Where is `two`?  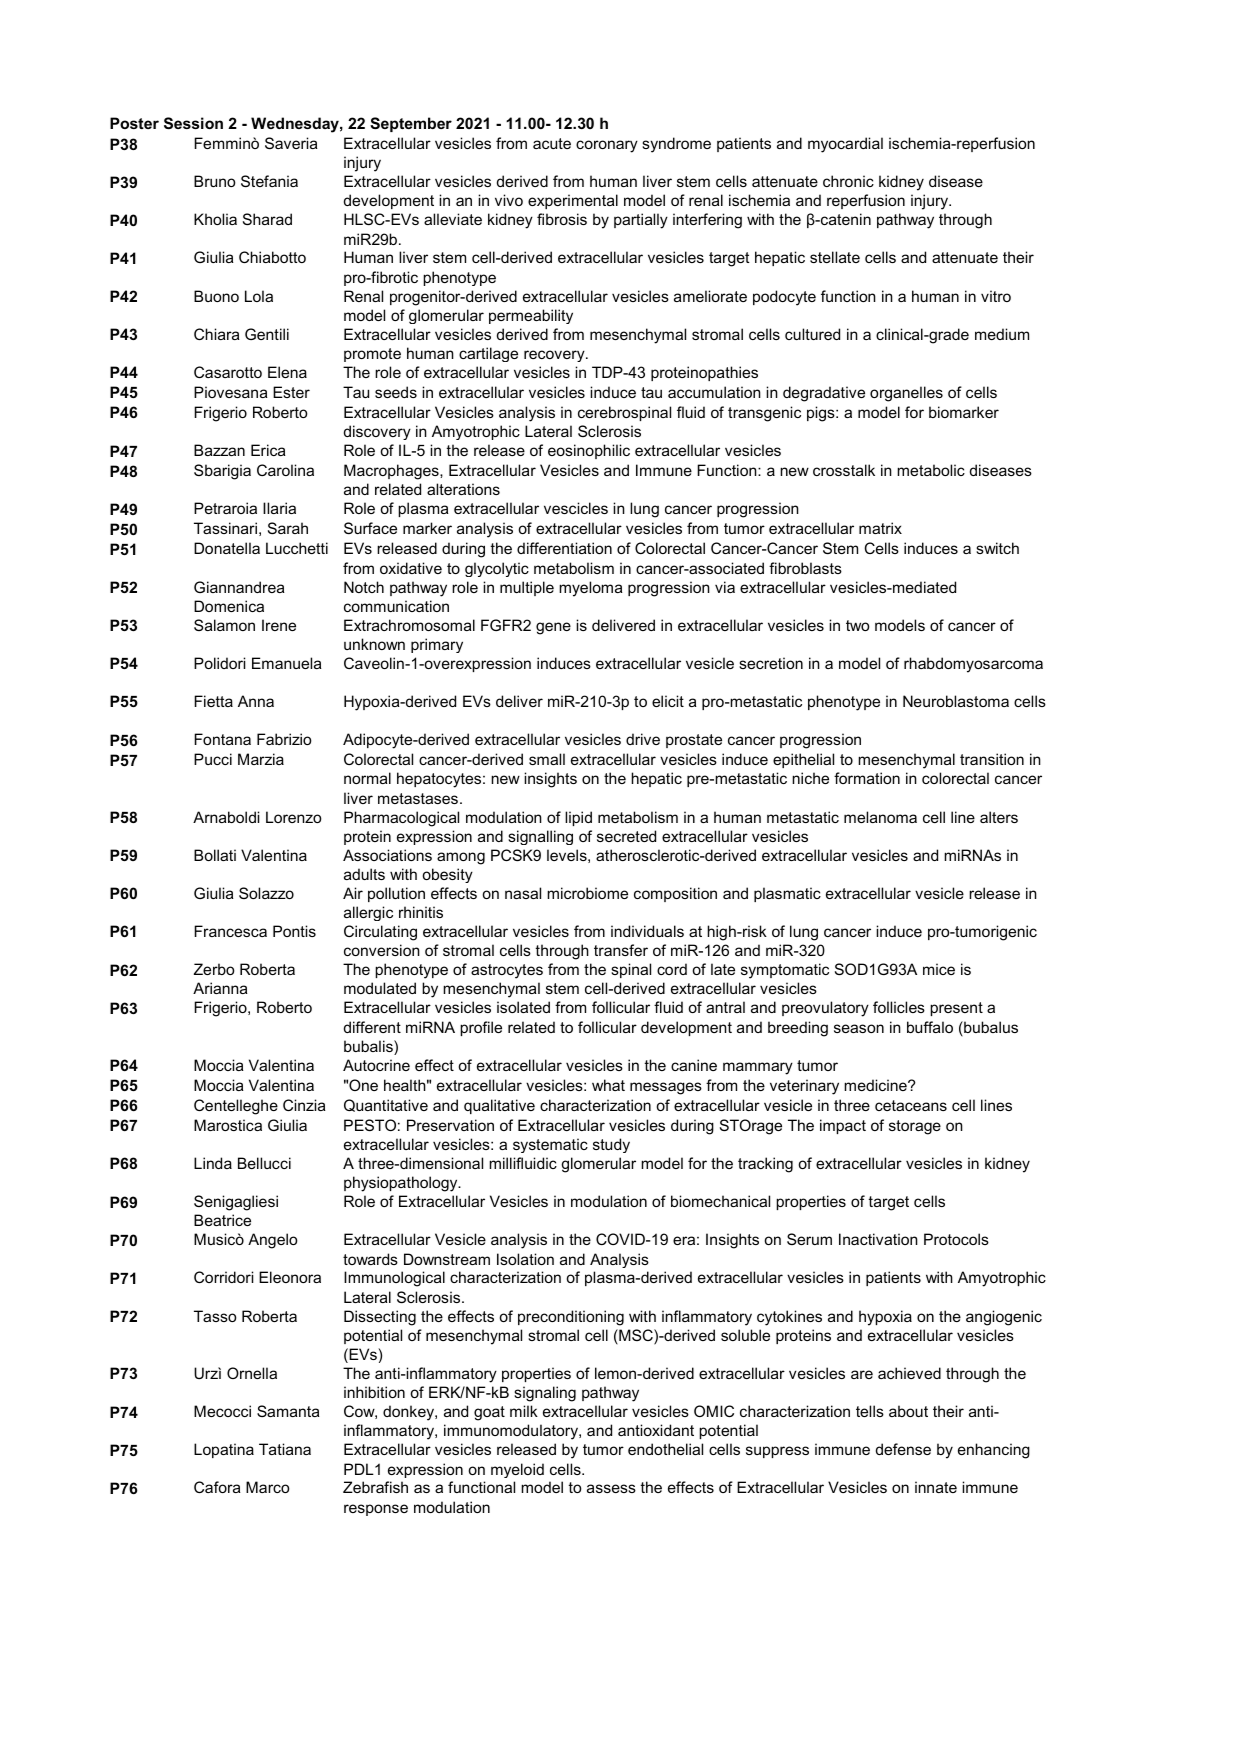
two is located at coordinates (858, 625).
